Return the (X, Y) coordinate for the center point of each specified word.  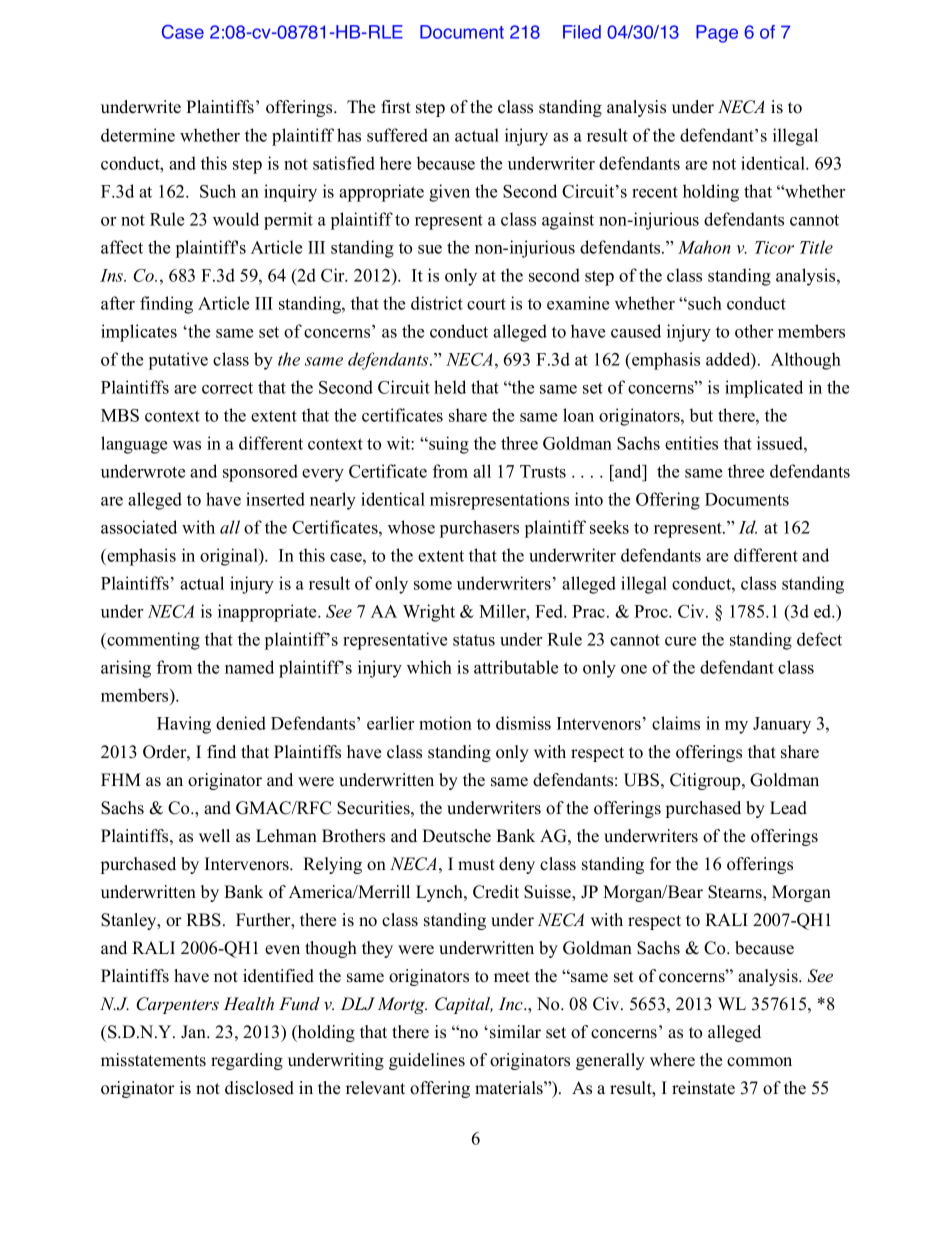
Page (717, 34)
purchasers (479, 529)
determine (138, 135)
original (230, 557)
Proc (652, 611)
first (396, 107)
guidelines (427, 1061)
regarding (247, 1061)
